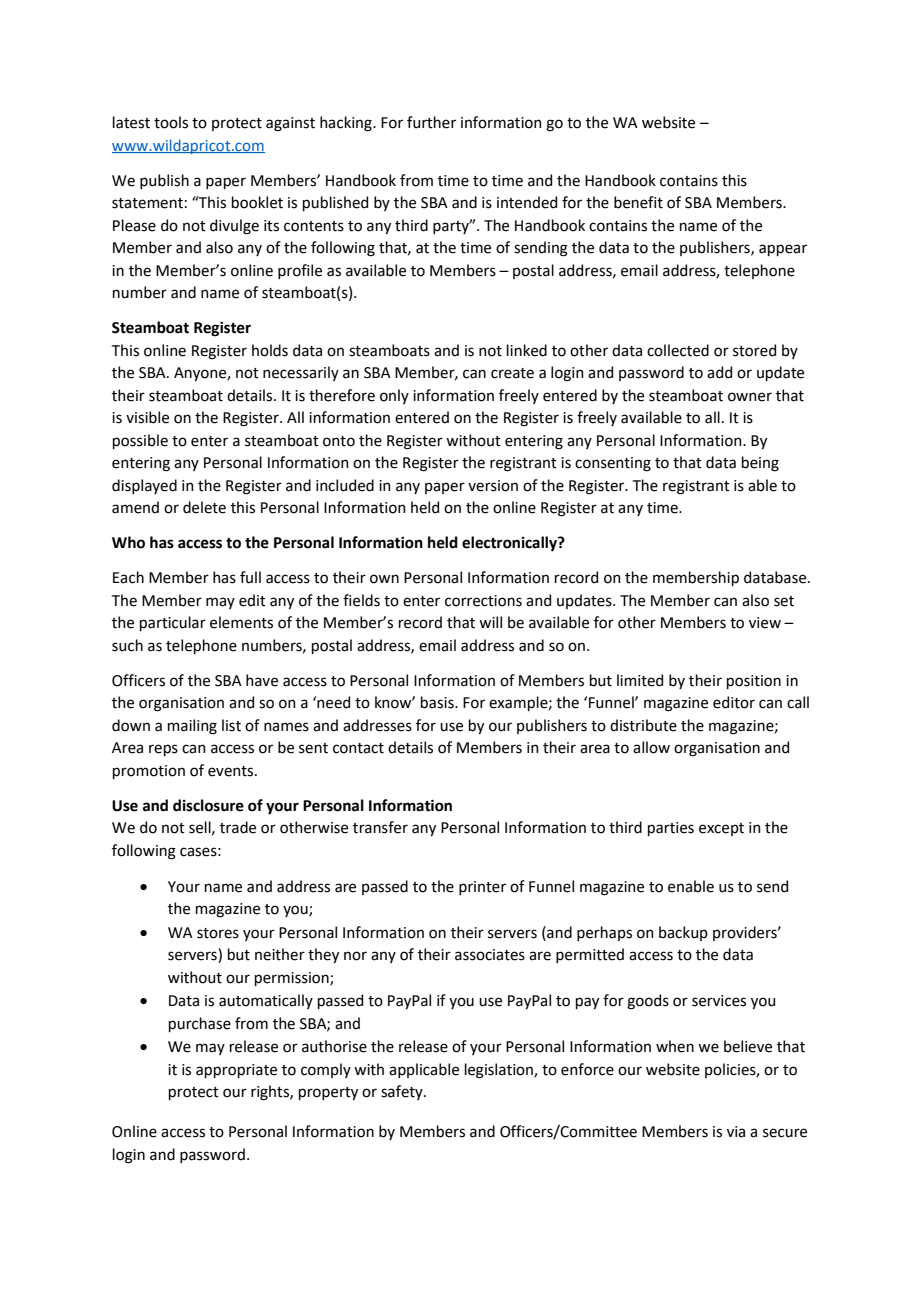  Describe the element at coordinates (431, 122) in the page. I see `further` at that location.
